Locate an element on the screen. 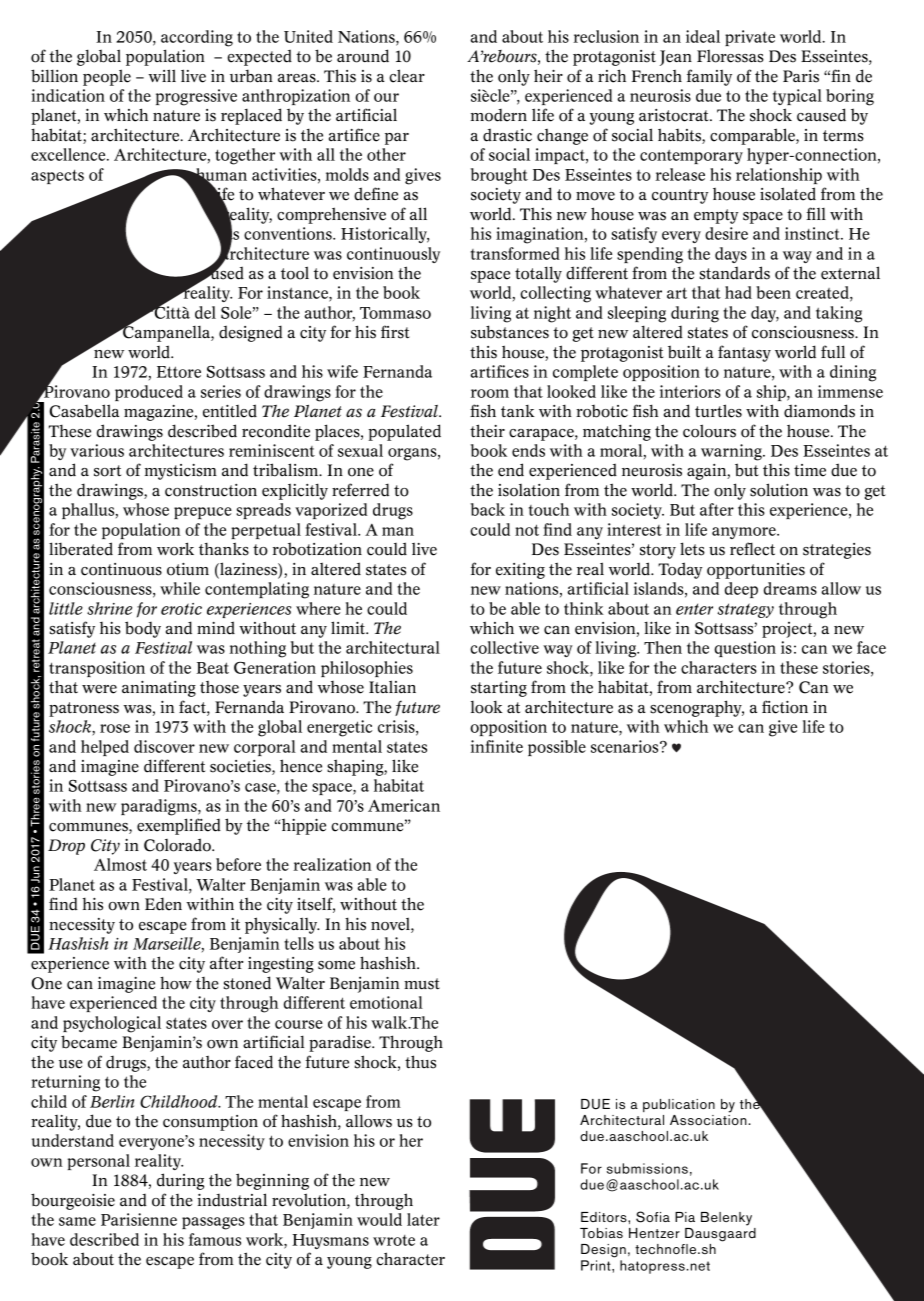  clear is located at coordinates (407, 76).
